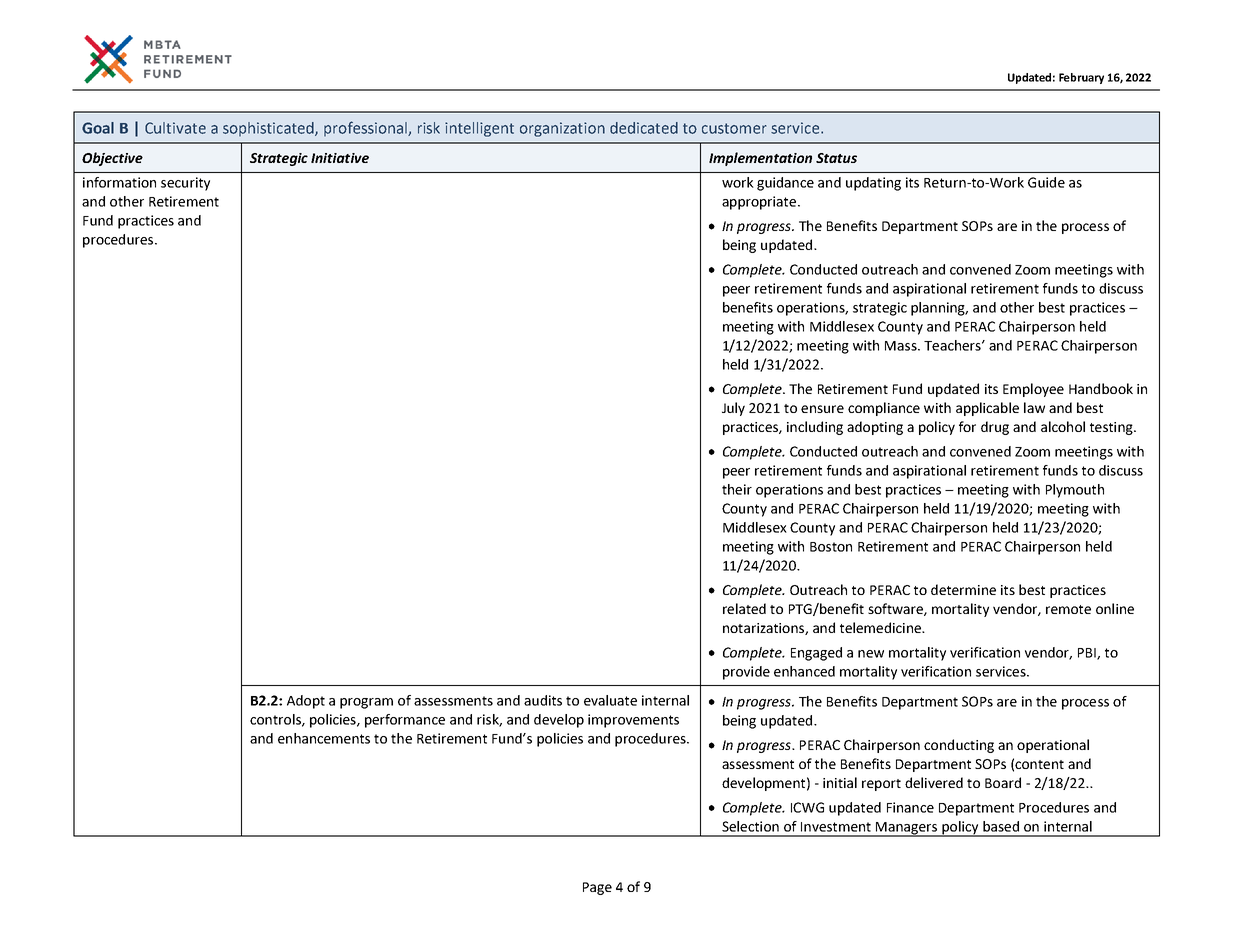 The width and height of the screenshot is (1233, 952). Describe the element at coordinates (185, 184) in the screenshot. I see `security` at that location.
